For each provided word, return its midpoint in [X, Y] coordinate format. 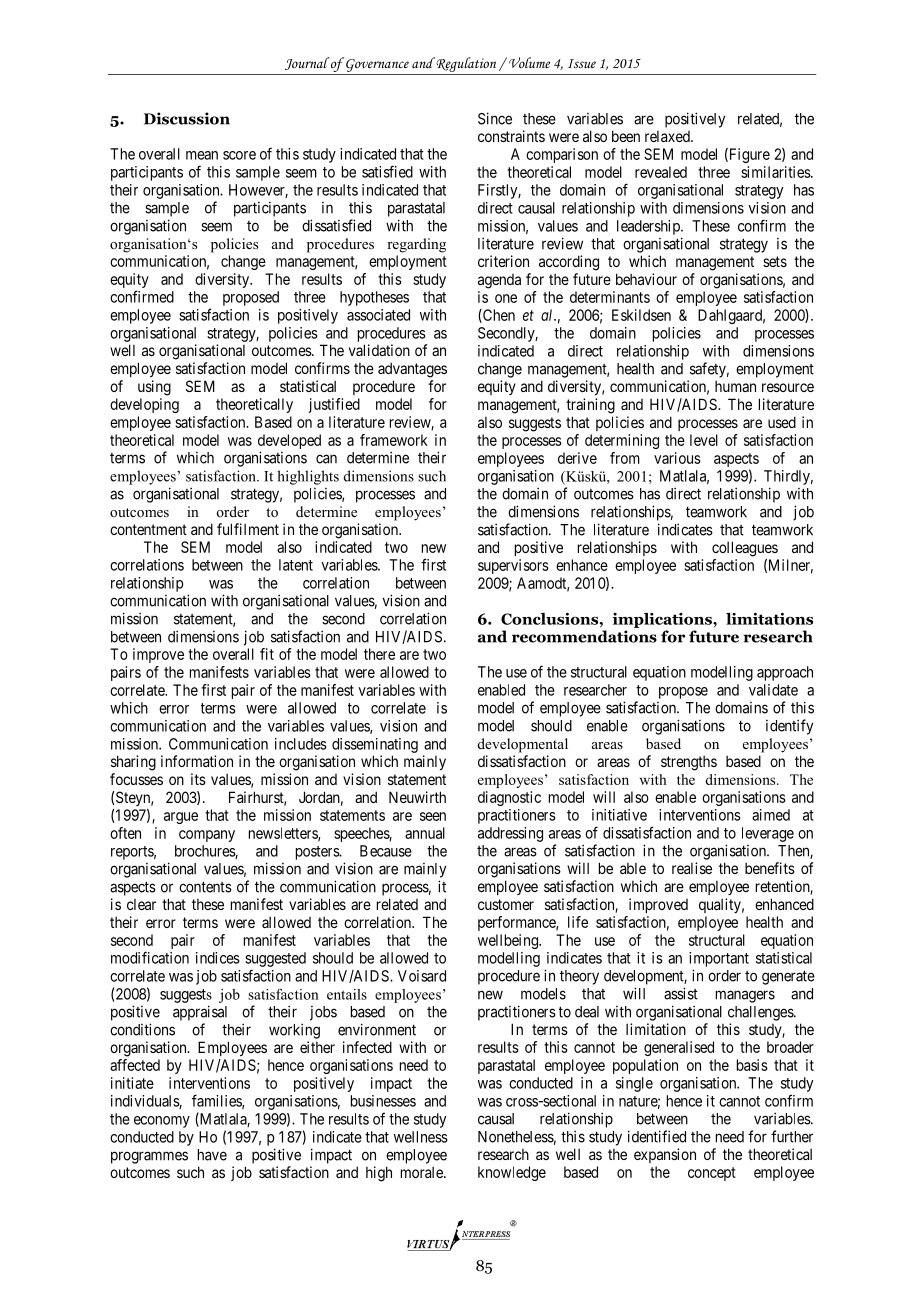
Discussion [187, 118]
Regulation [466, 66]
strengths [689, 763]
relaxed [668, 136]
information [197, 761]
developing [144, 405]
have [212, 1155]
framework [394, 440]
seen [433, 816]
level [704, 440]
